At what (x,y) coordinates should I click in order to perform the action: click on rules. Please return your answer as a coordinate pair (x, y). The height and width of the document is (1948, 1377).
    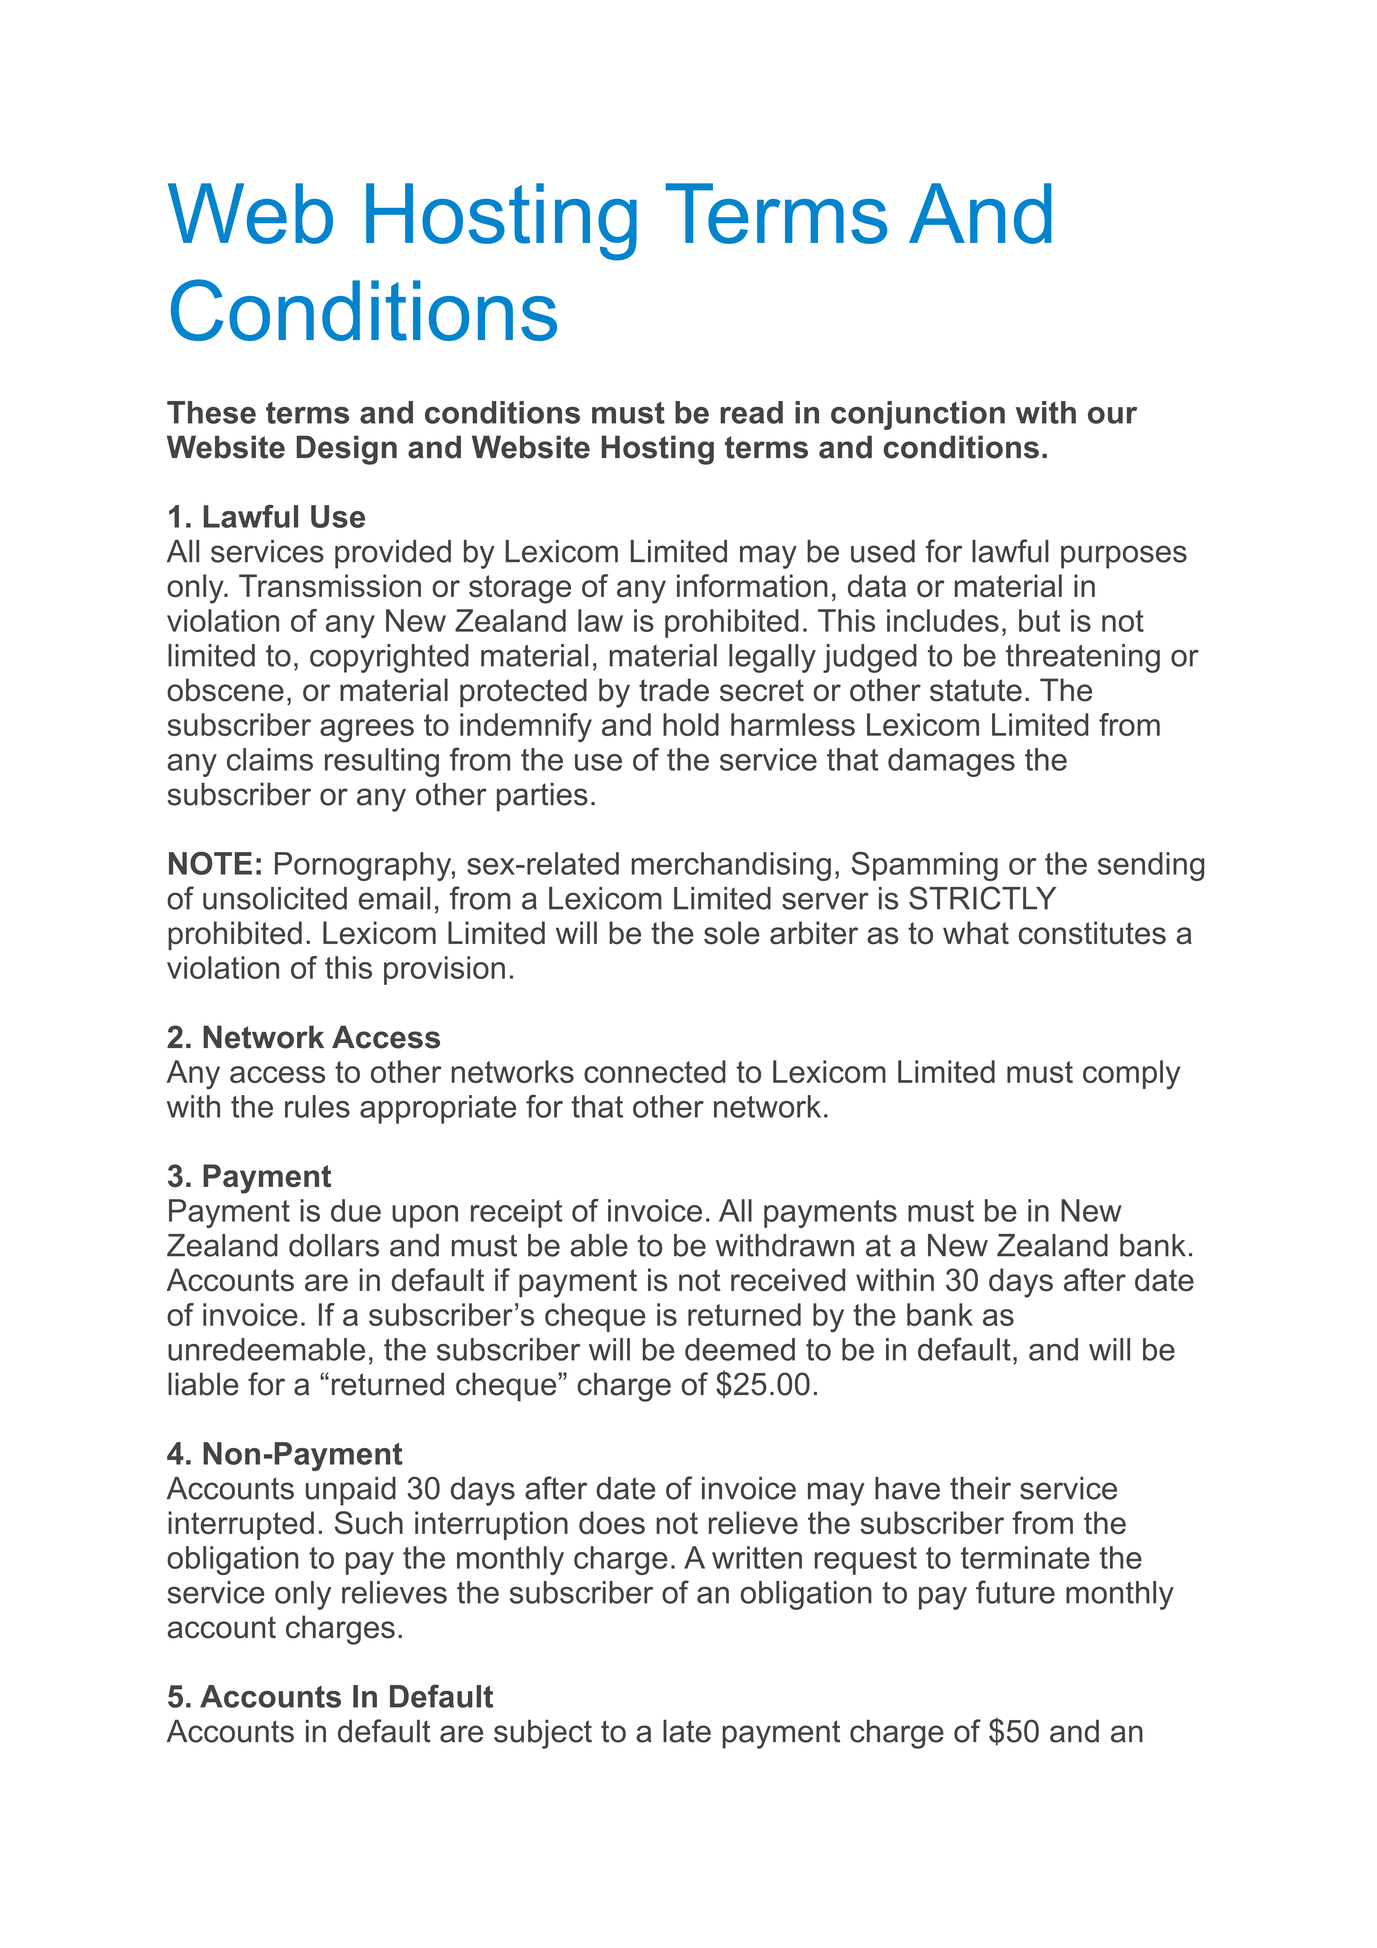
    Looking at the image, I should click on (317, 1106).
